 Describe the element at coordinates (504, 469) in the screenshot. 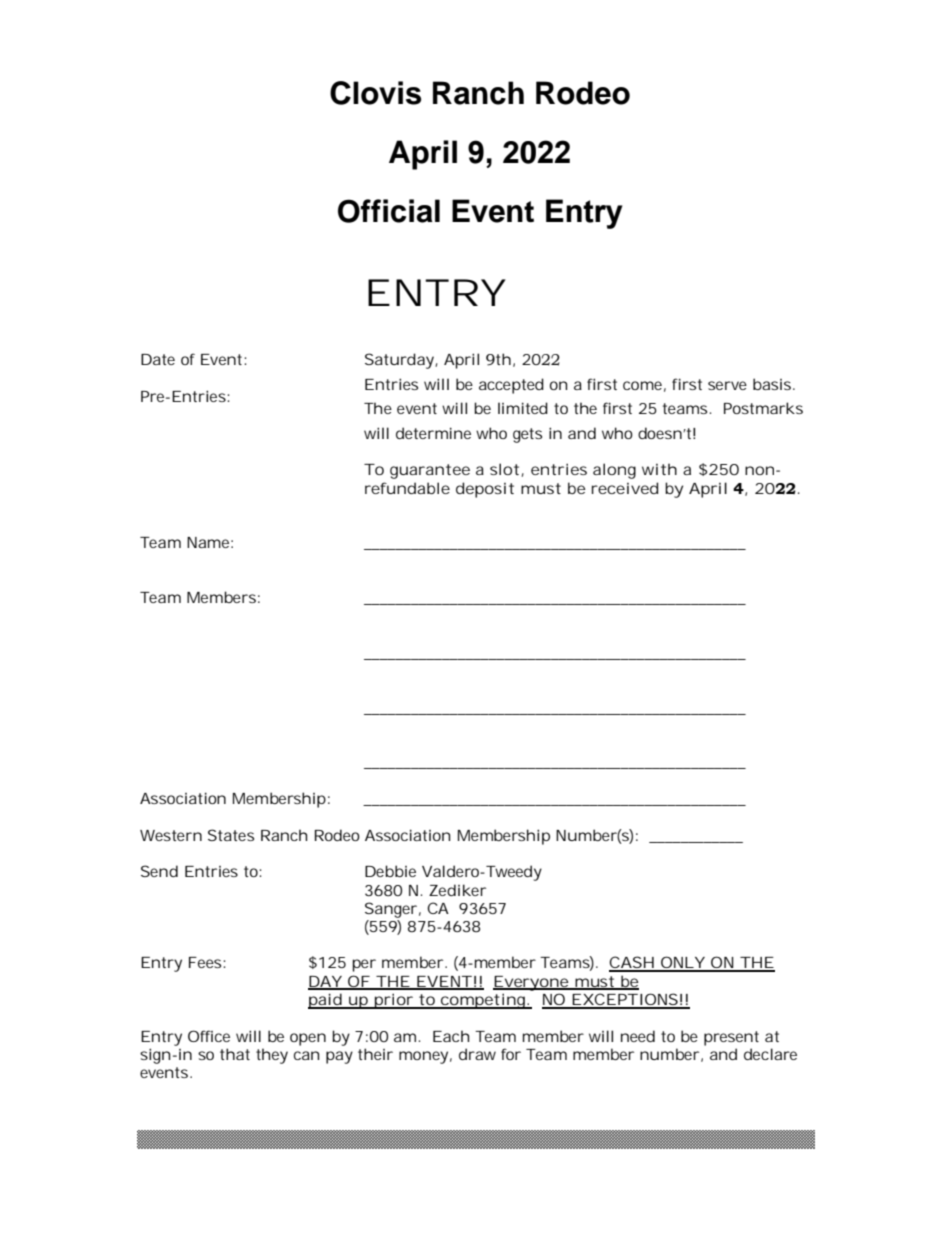

I see `slot` at that location.
